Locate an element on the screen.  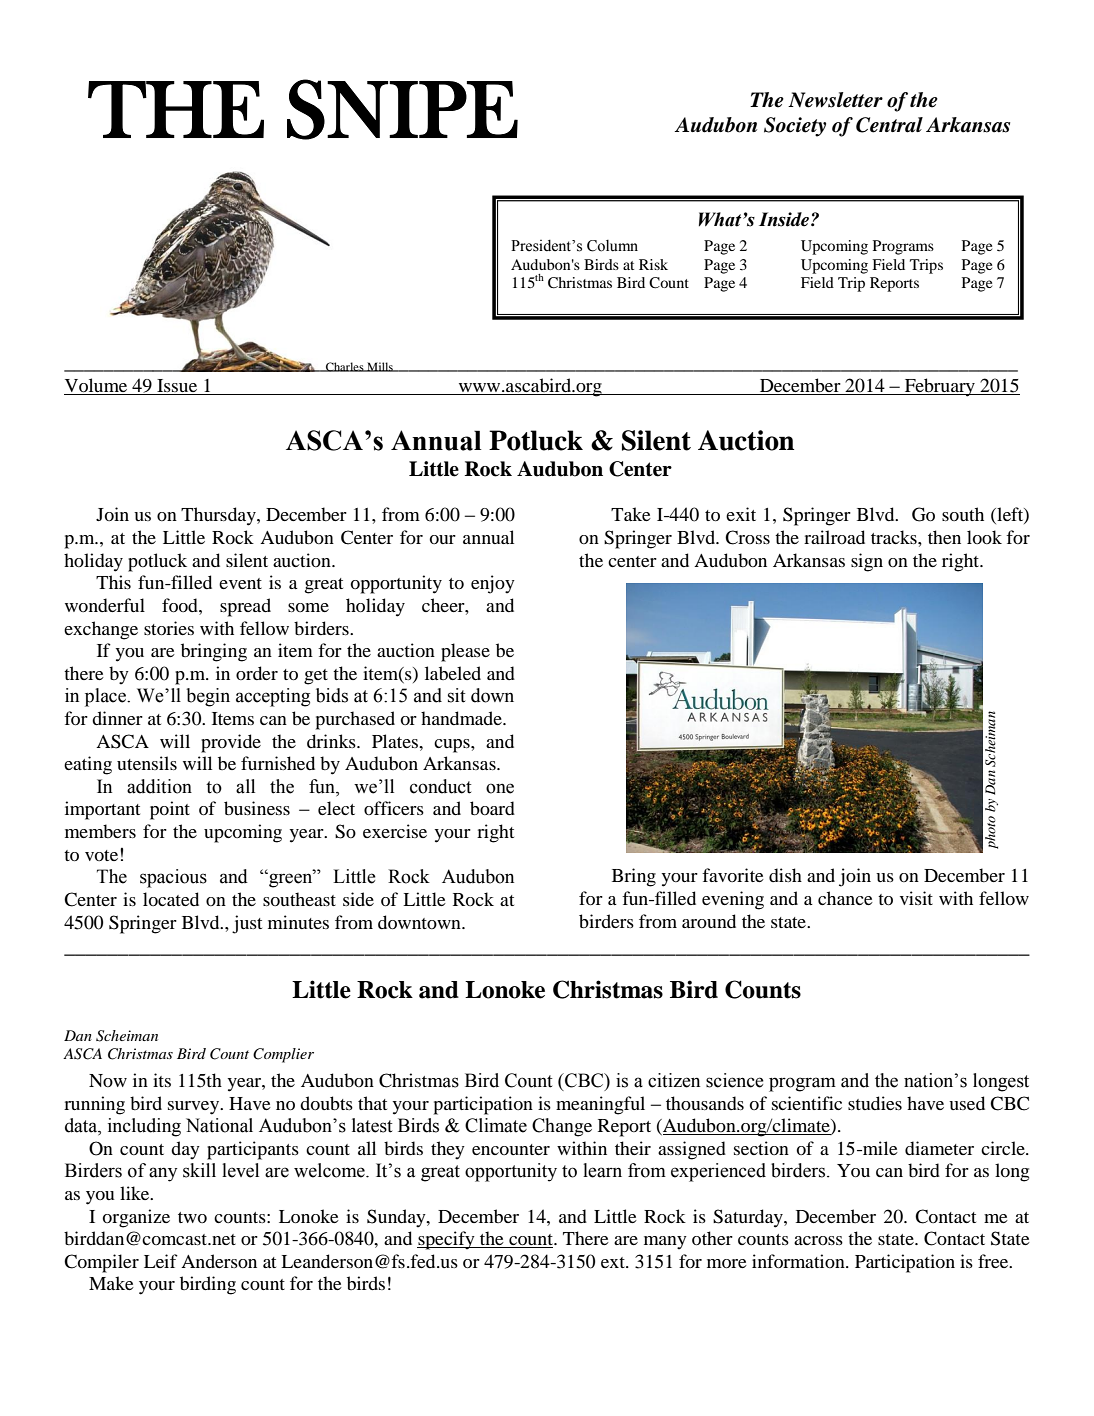
Column is located at coordinates (612, 246).
